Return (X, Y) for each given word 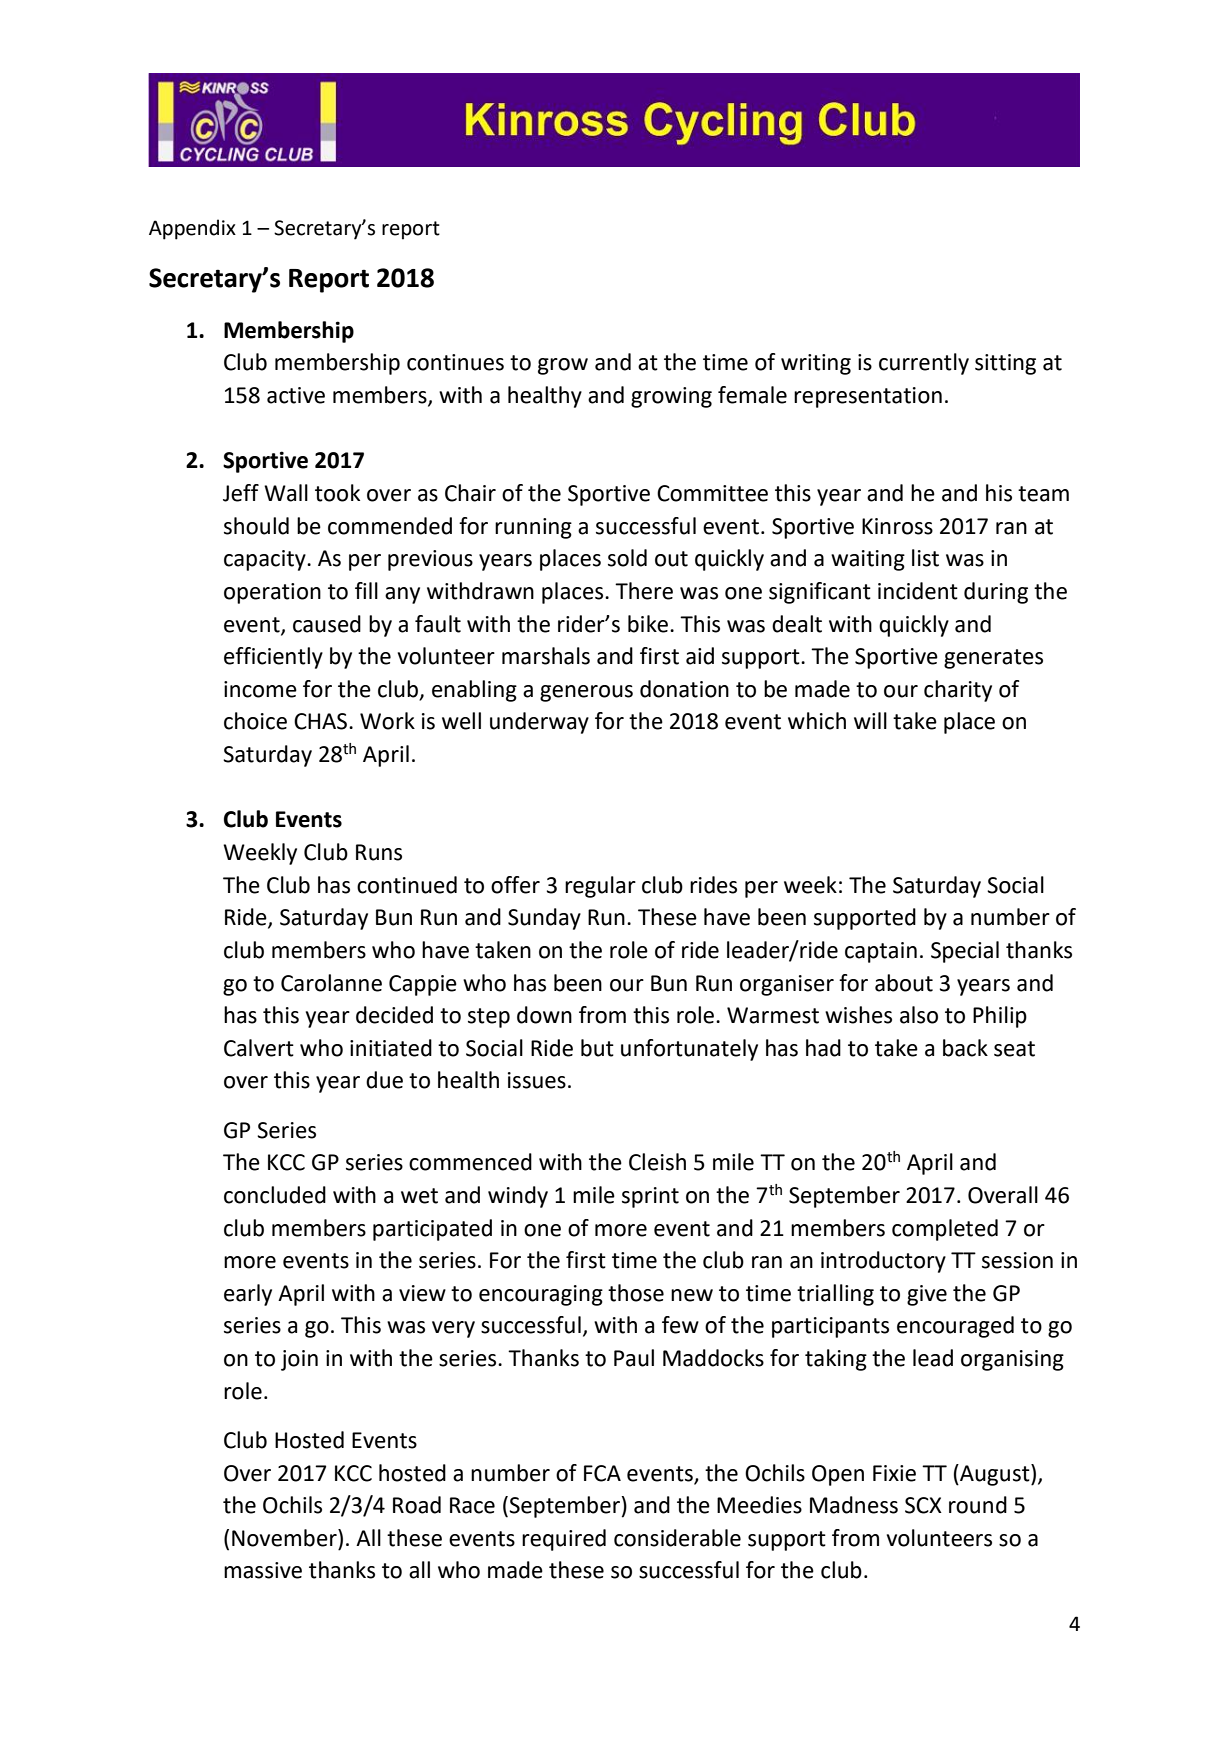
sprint (650, 1197)
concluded (275, 1195)
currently (924, 364)
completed (945, 1230)
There (644, 591)
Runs (379, 852)
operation (272, 593)
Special (965, 952)
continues (455, 362)
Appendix (192, 229)
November (285, 1538)
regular (600, 887)
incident (918, 591)
